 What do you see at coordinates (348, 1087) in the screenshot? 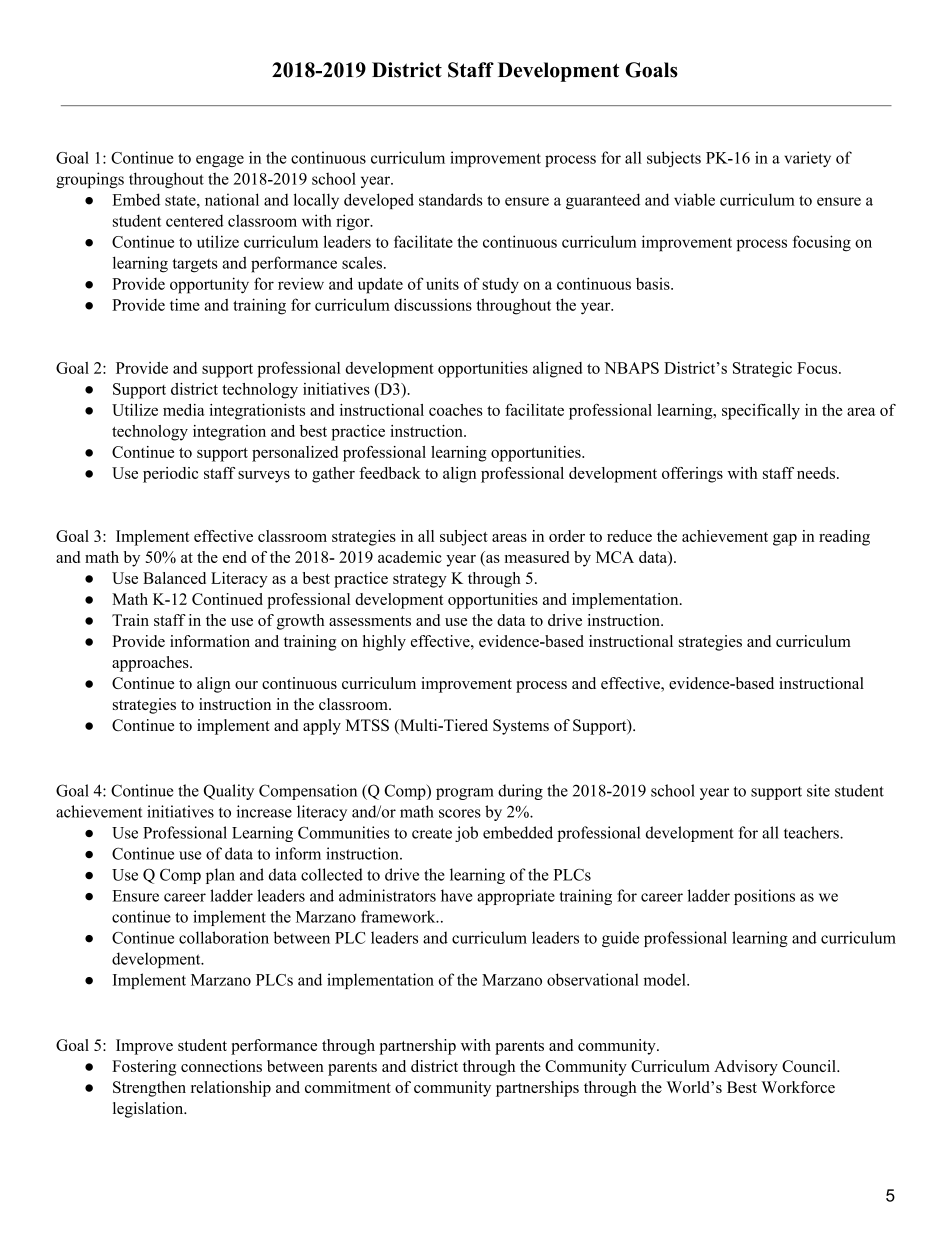
I see `commitment` at bounding box center [348, 1087].
